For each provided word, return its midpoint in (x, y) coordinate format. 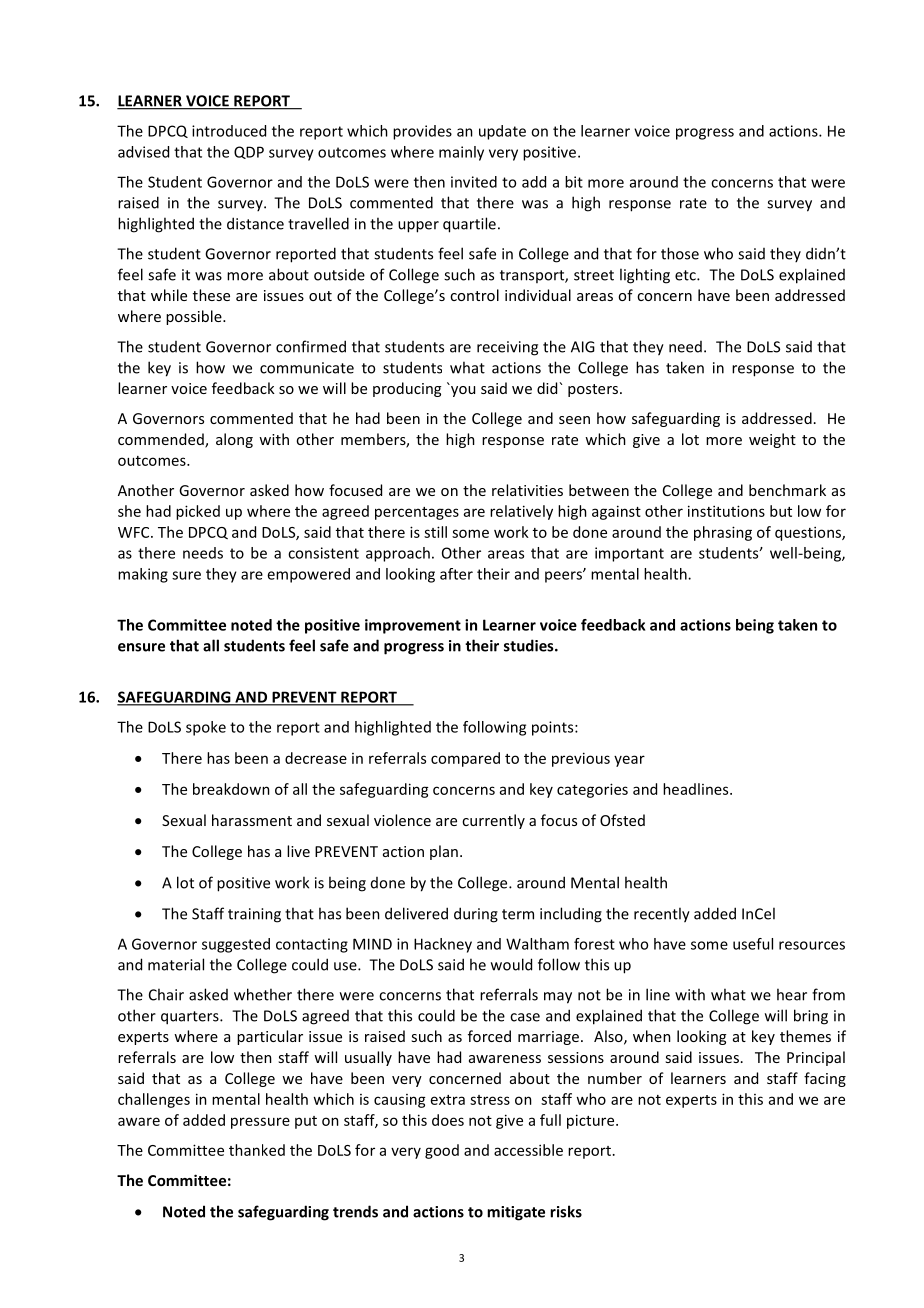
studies (530, 645)
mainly (461, 153)
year (629, 761)
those (680, 253)
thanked (257, 1150)
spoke (206, 728)
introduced (229, 131)
